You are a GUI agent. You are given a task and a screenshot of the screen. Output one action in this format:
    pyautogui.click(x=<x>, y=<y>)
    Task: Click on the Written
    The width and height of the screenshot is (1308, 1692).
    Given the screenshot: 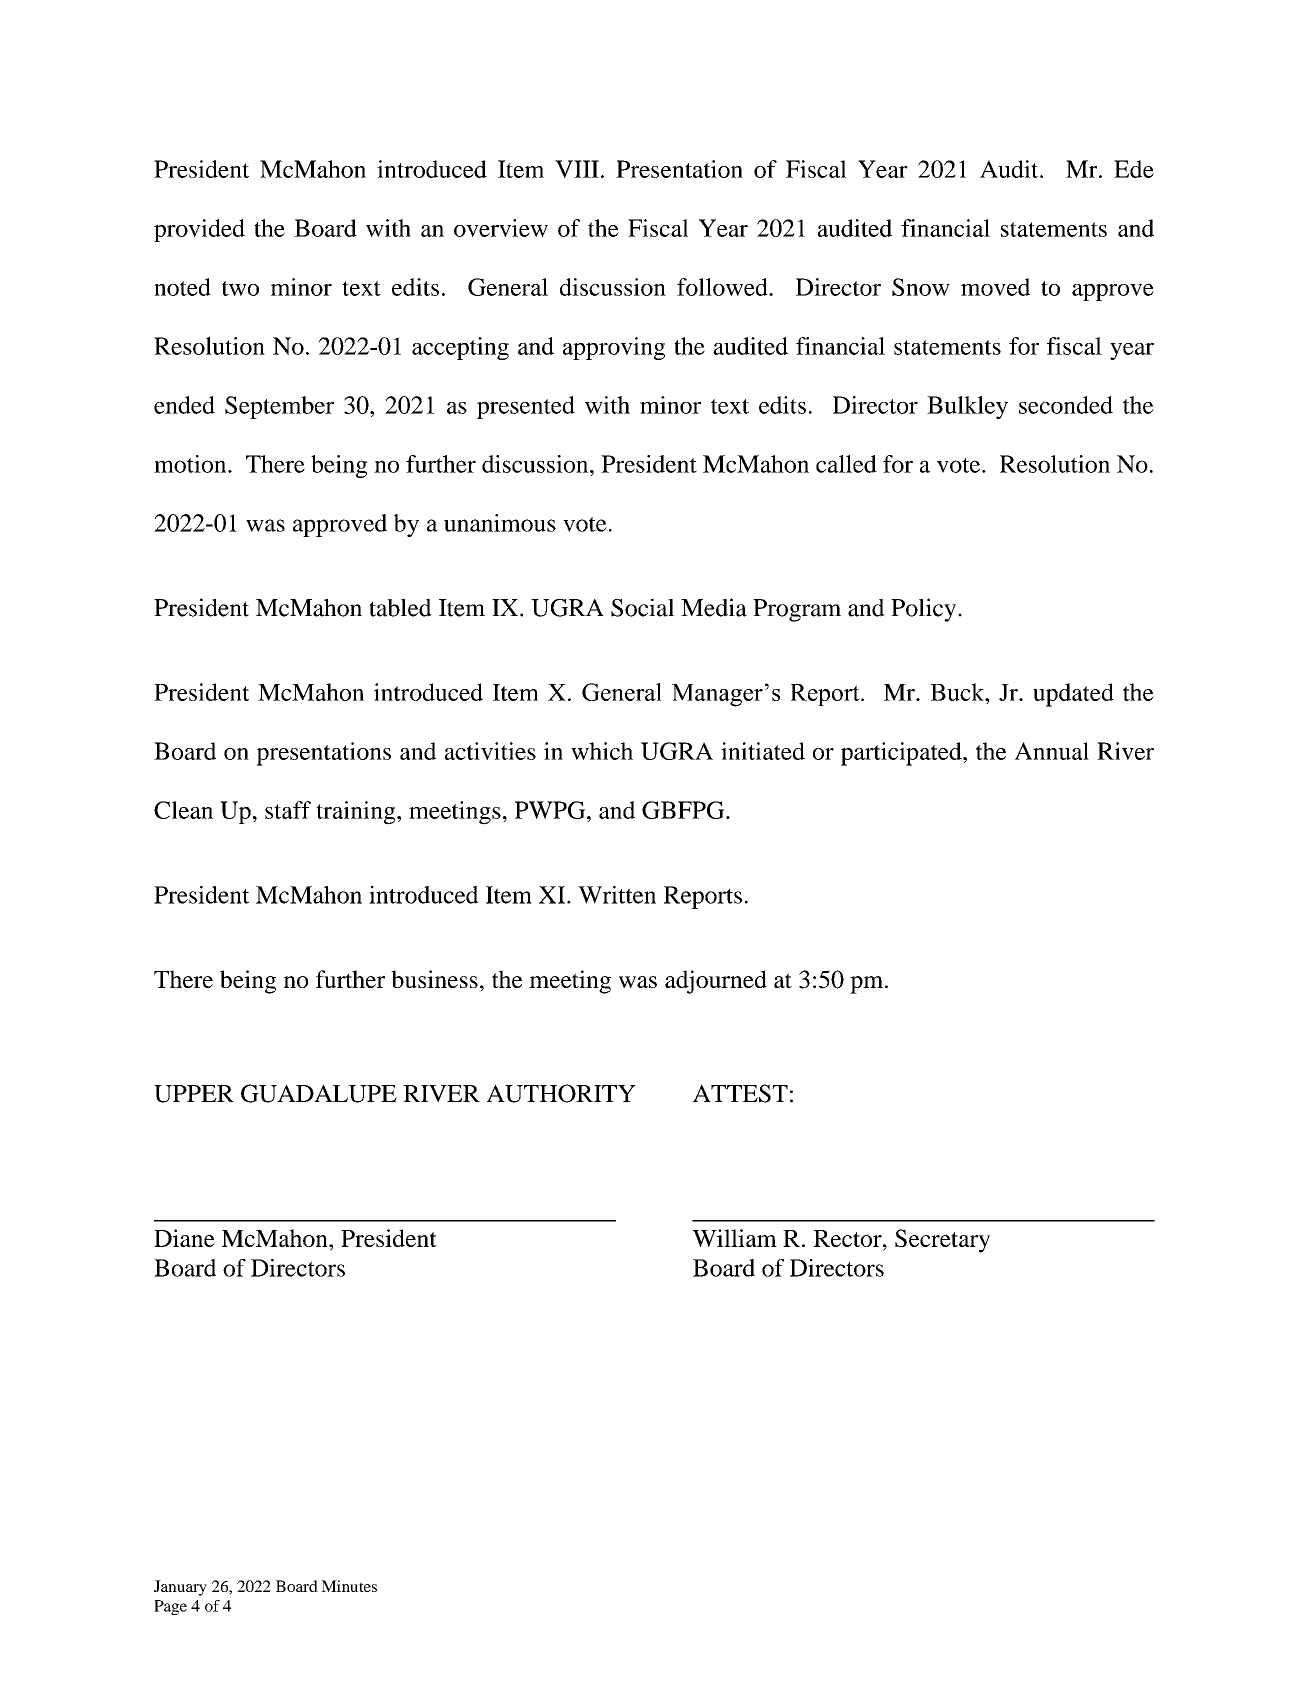 What is the action you would take?
    pyautogui.click(x=617, y=895)
